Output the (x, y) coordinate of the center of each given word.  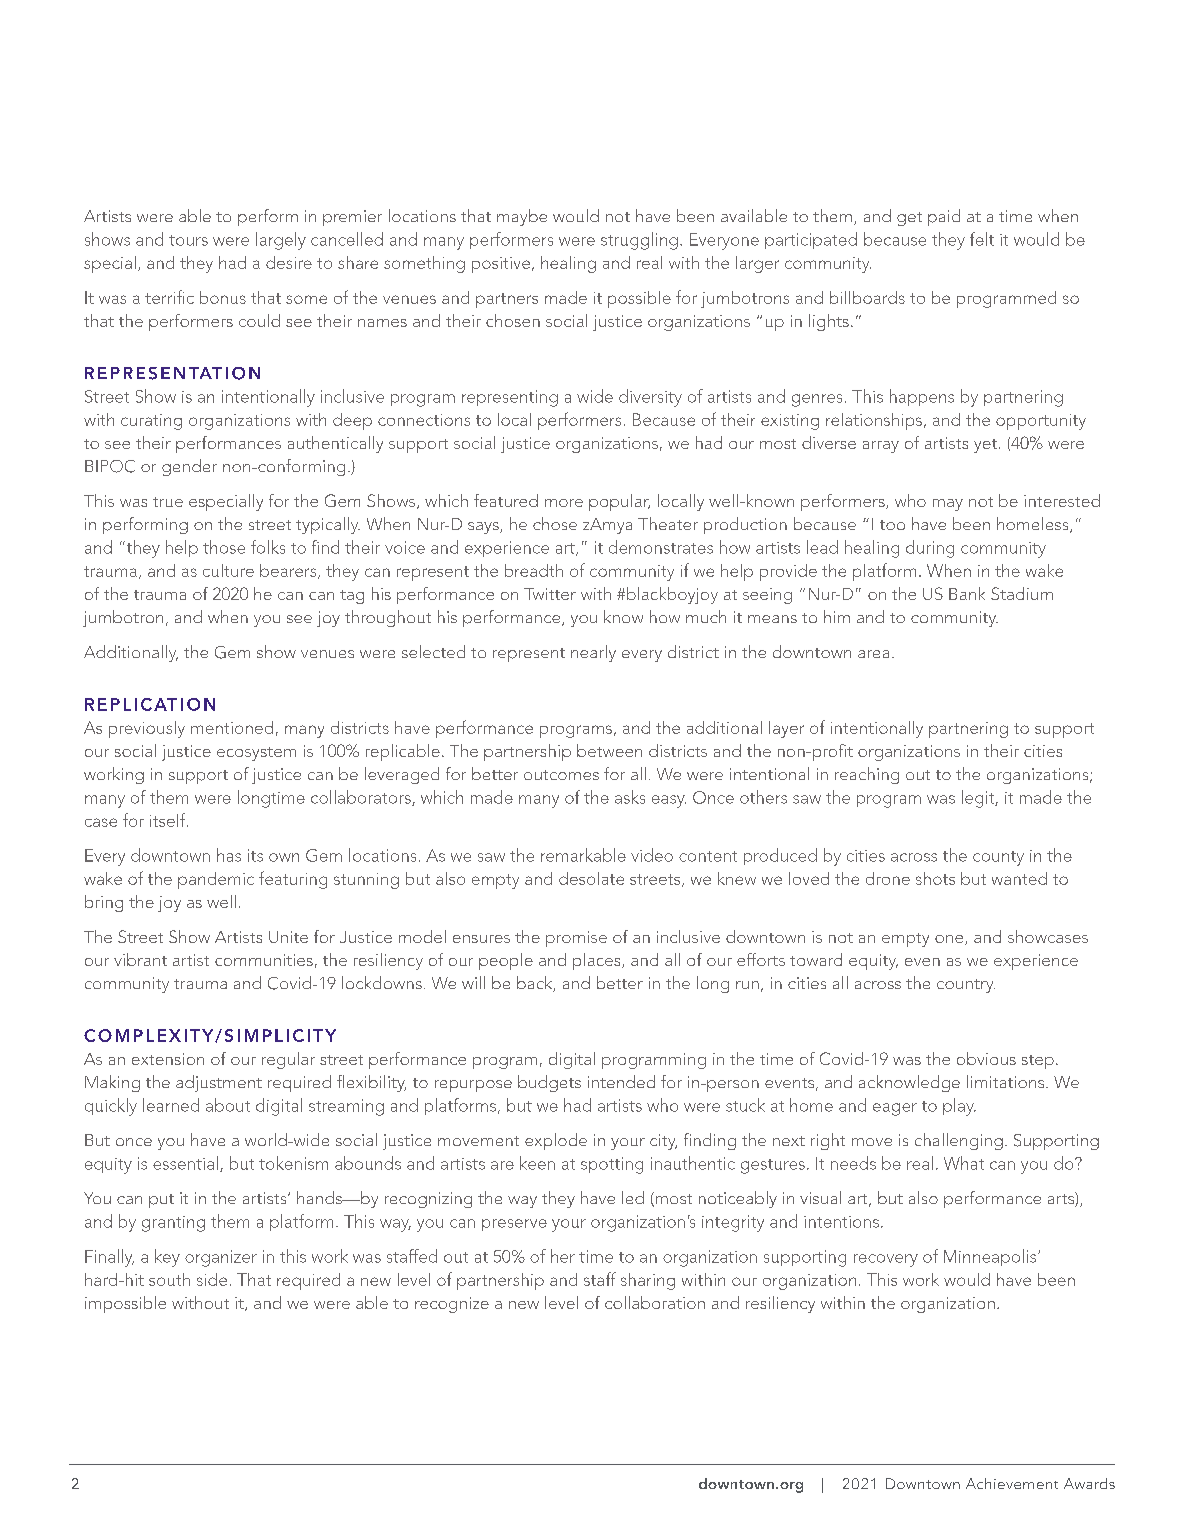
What (964, 1163)
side (212, 1279)
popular (619, 502)
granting (173, 1224)
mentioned (232, 727)
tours (188, 240)
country (966, 986)
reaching (867, 775)
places (598, 961)
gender (189, 467)
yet (985, 446)
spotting (612, 1165)
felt (982, 239)
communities (264, 960)
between (609, 750)
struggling (639, 241)
